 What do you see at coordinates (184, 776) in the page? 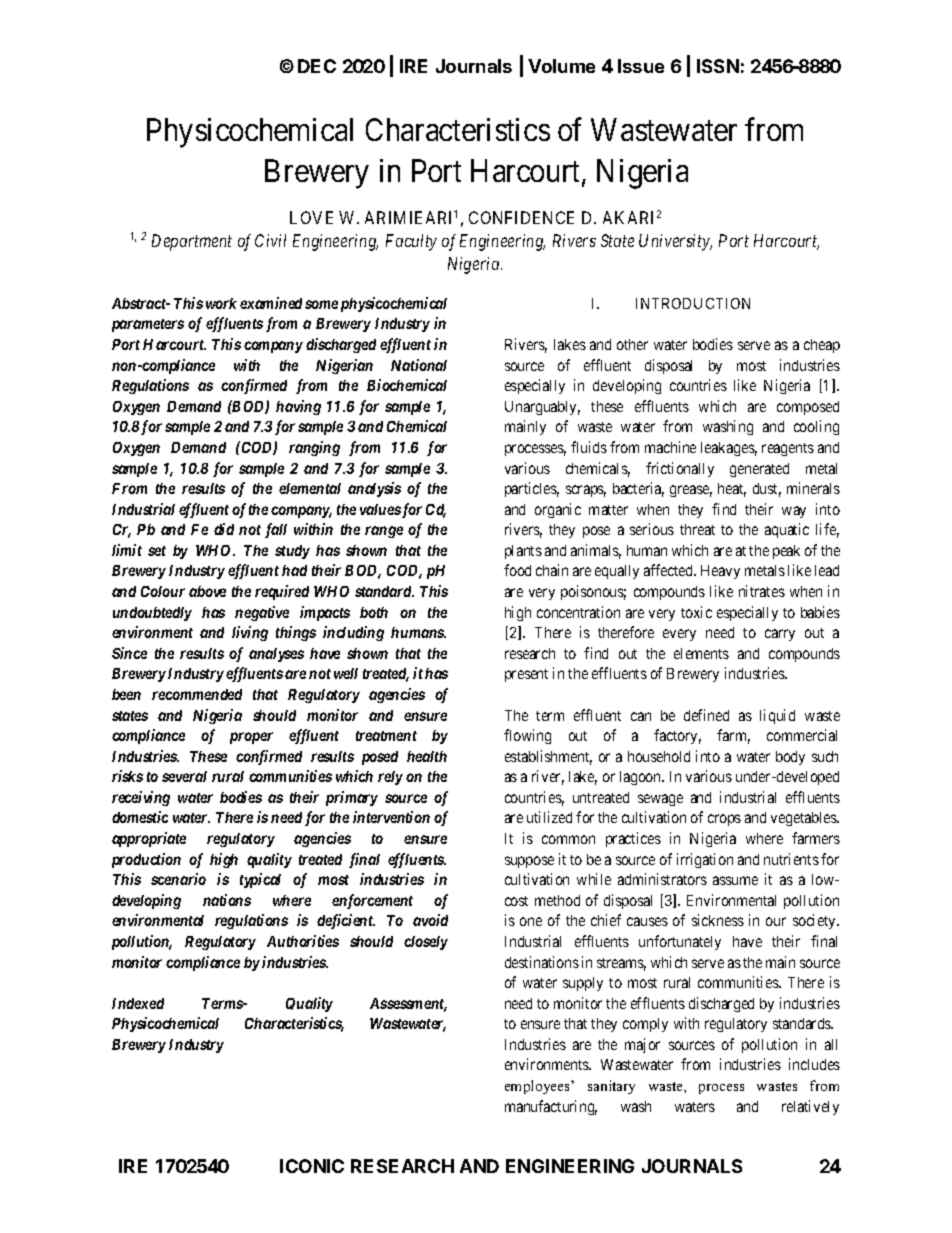
I see `several` at bounding box center [184, 776].
